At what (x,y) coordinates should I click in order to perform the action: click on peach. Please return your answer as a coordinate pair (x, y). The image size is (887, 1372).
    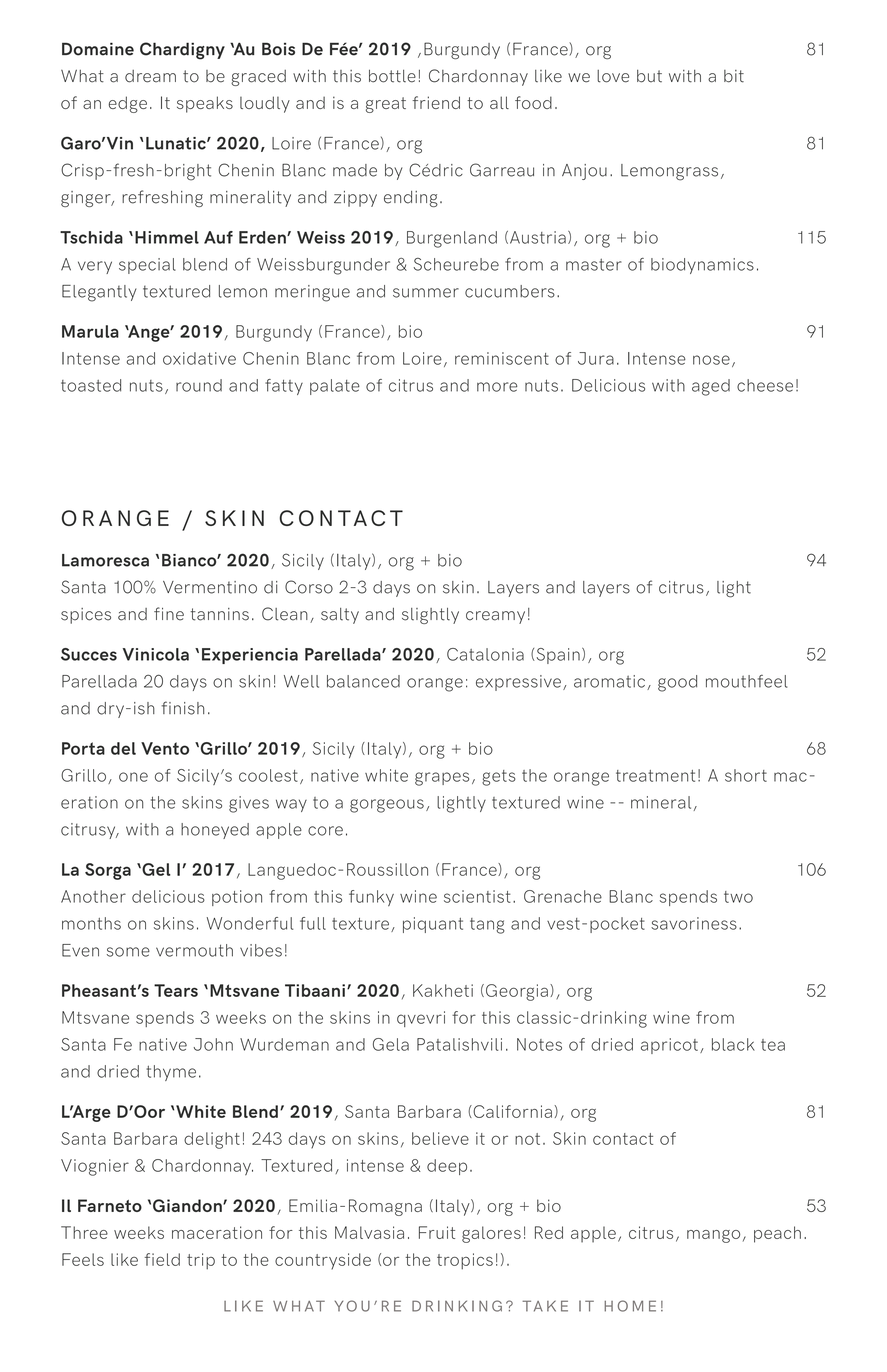
    Looking at the image, I should click on (777, 1234).
